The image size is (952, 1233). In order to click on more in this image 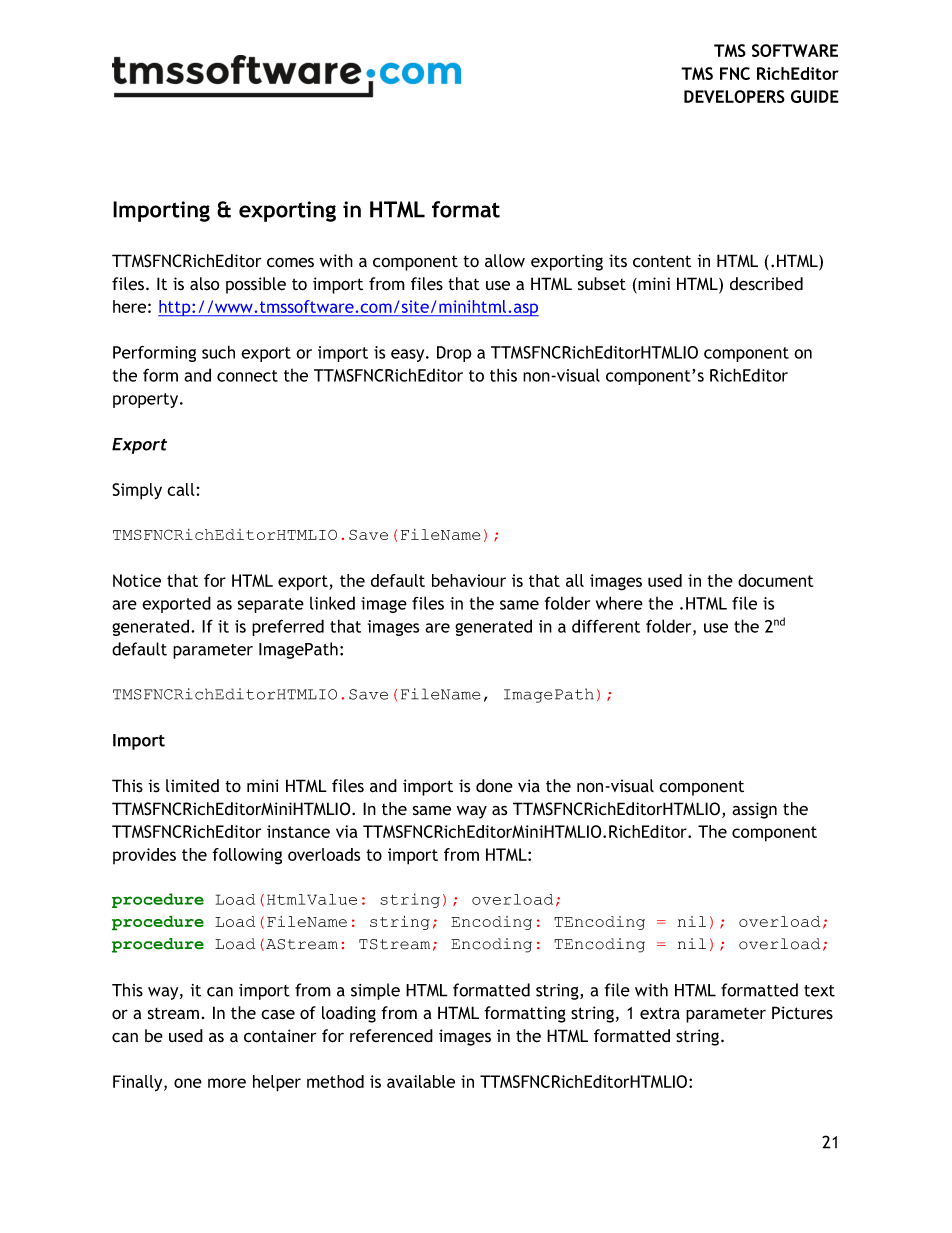, I will do `click(227, 1083)`.
